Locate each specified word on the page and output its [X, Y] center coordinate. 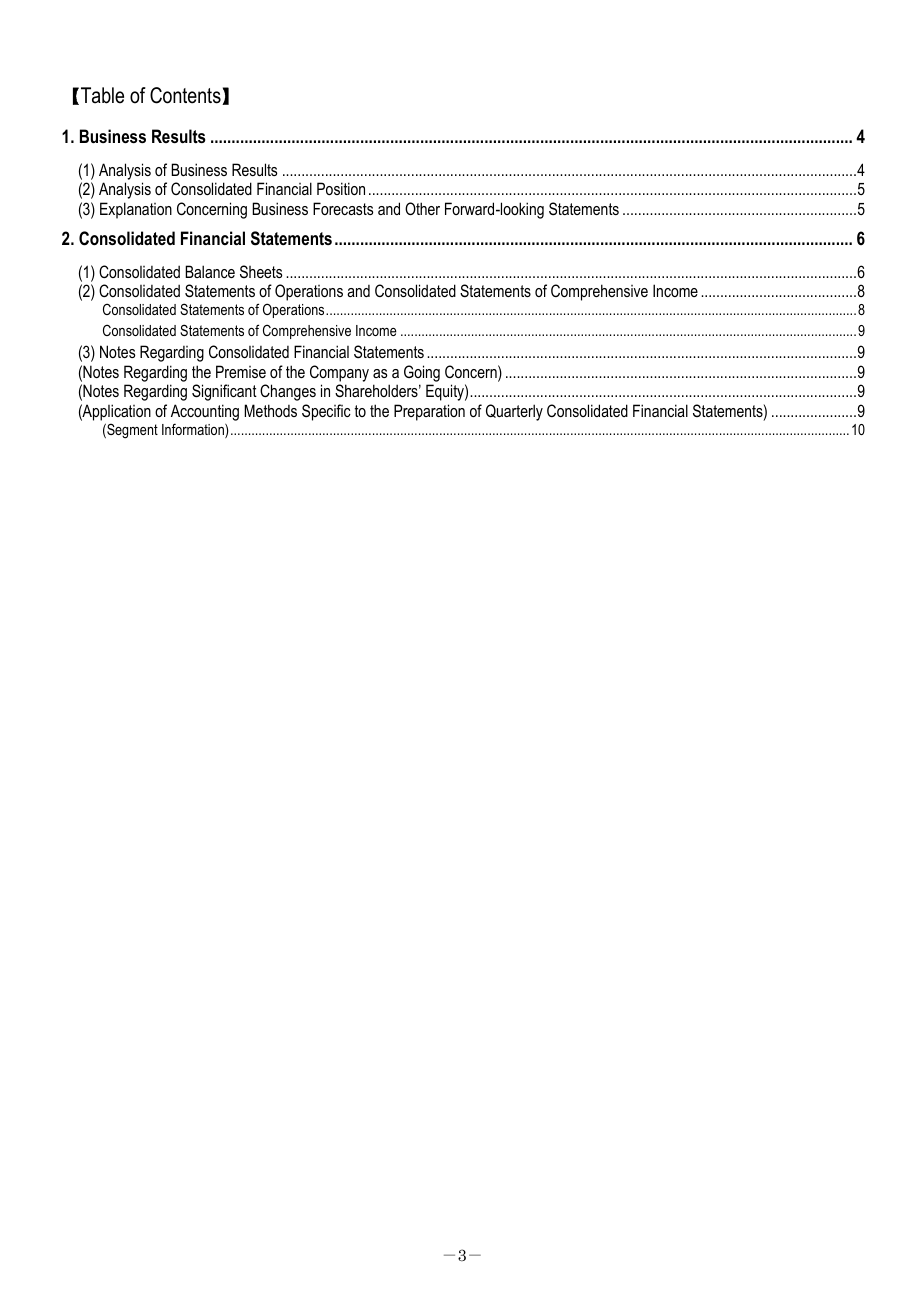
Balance [210, 271]
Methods [270, 410]
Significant [224, 392]
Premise [241, 371]
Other [422, 208]
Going [422, 373]
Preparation [429, 412]
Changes [288, 392]
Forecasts [343, 208]
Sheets [261, 271]
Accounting [205, 412]
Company [339, 373]
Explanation [136, 210]
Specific [326, 412]
